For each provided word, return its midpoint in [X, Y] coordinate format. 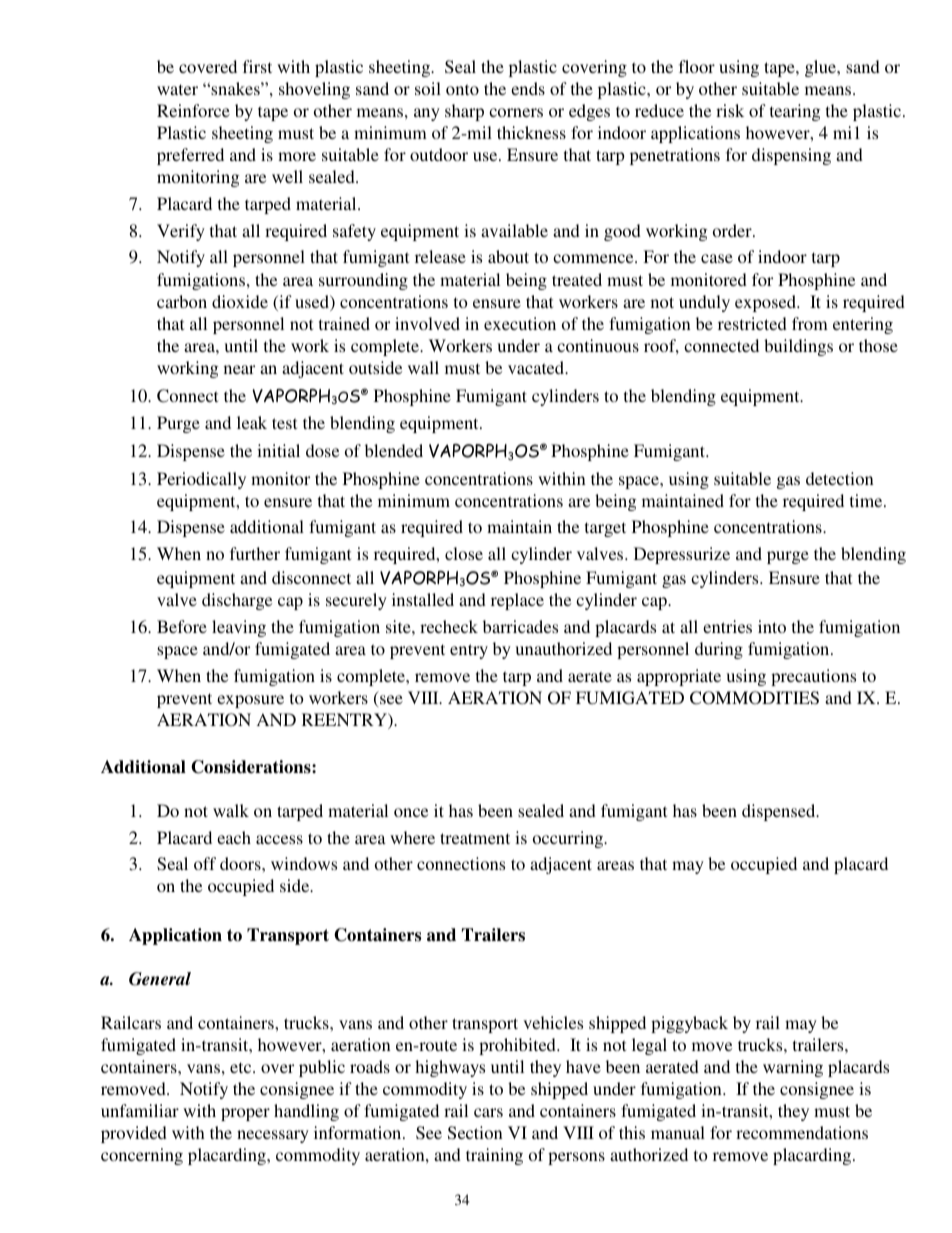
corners [516, 112]
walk [231, 810]
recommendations [802, 1132]
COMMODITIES [754, 698]
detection [840, 478]
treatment [475, 838]
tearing [795, 112]
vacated [537, 367]
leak [252, 422]
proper [245, 1114]
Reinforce [193, 110]
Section [475, 1133]
